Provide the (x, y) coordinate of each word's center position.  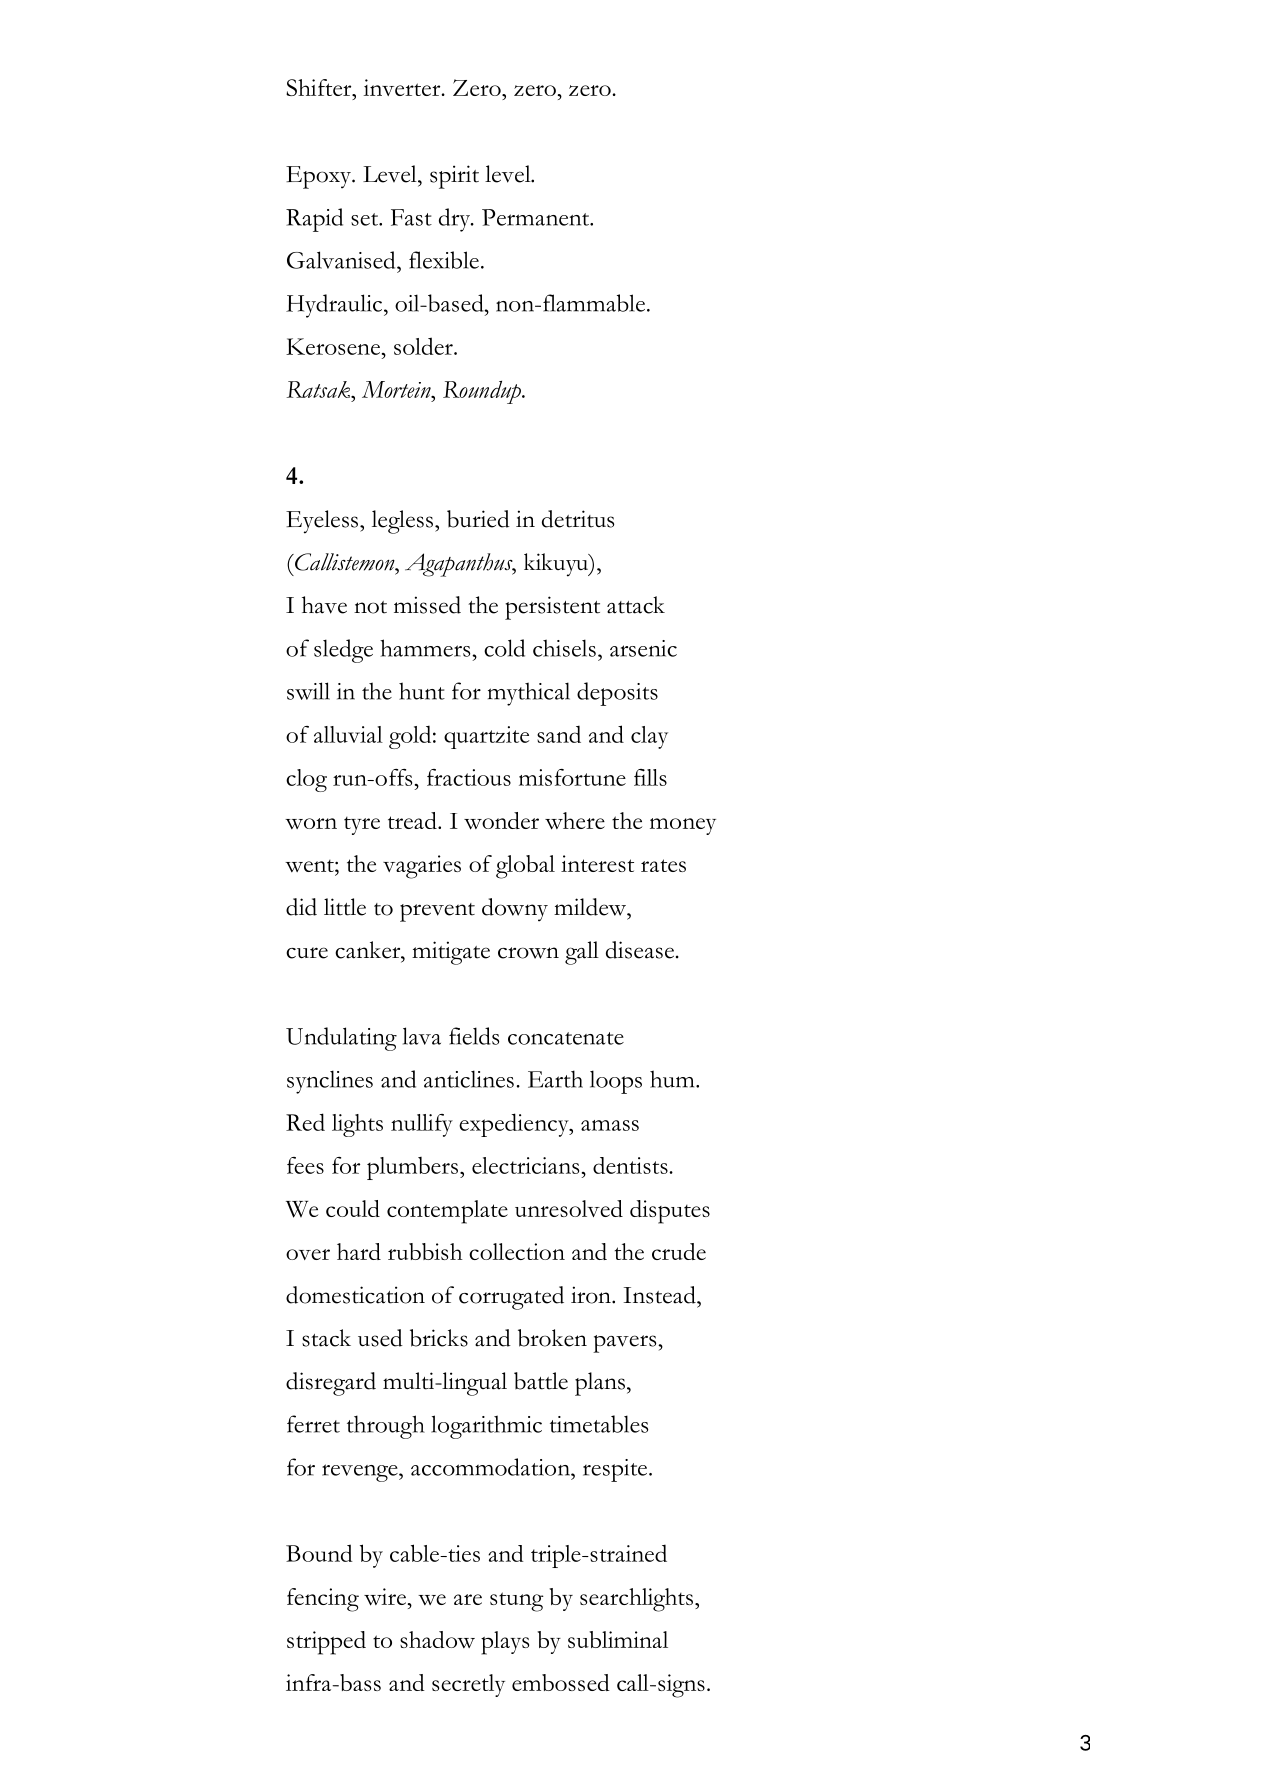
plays (505, 1643)
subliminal (618, 1639)
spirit (454, 177)
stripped (326, 1643)
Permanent (537, 217)
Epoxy (320, 177)
